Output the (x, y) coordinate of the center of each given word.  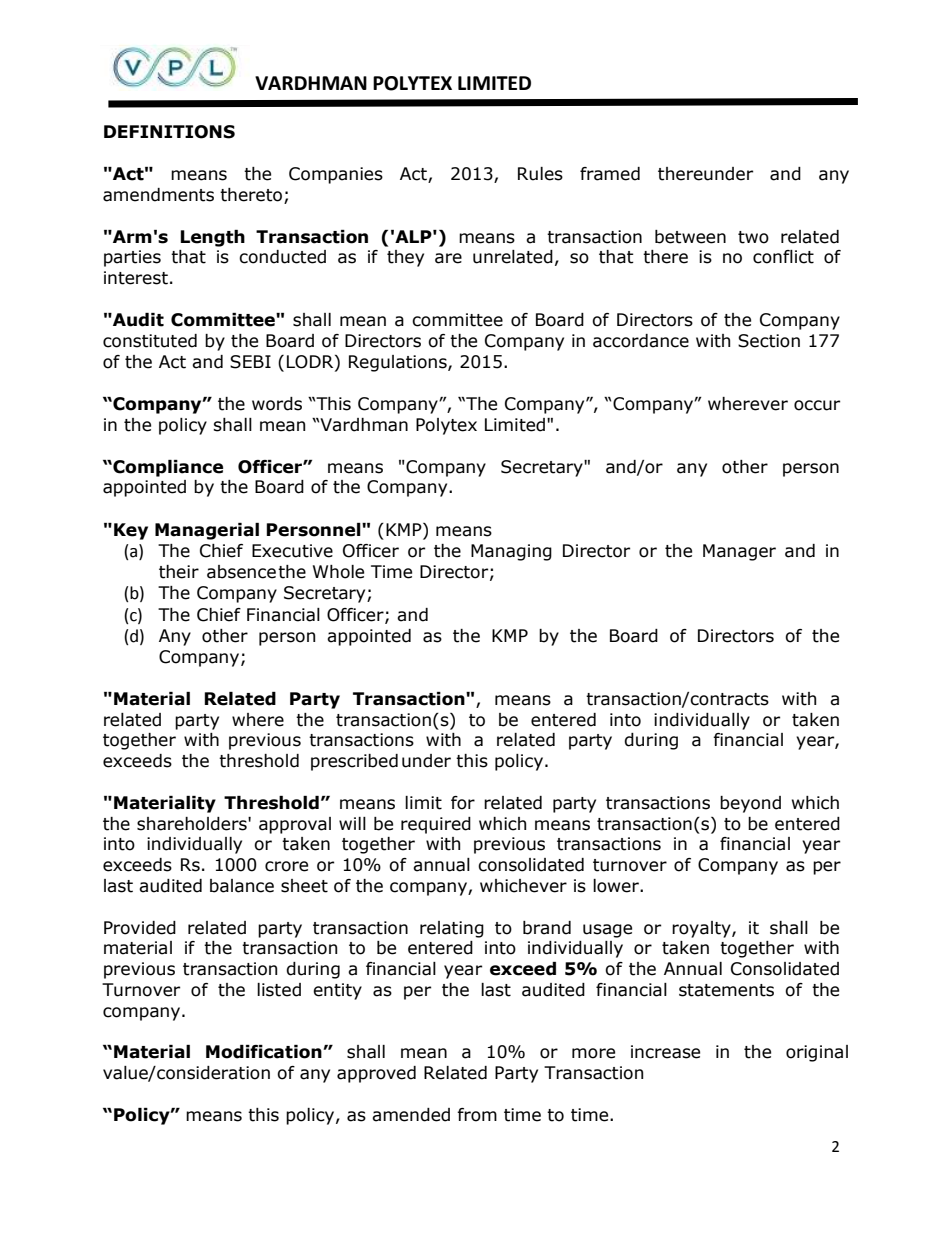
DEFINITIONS (169, 132)
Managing (511, 552)
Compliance (167, 468)
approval (295, 825)
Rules (540, 174)
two (753, 237)
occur (817, 405)
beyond (750, 804)
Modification (265, 1052)
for (463, 803)
